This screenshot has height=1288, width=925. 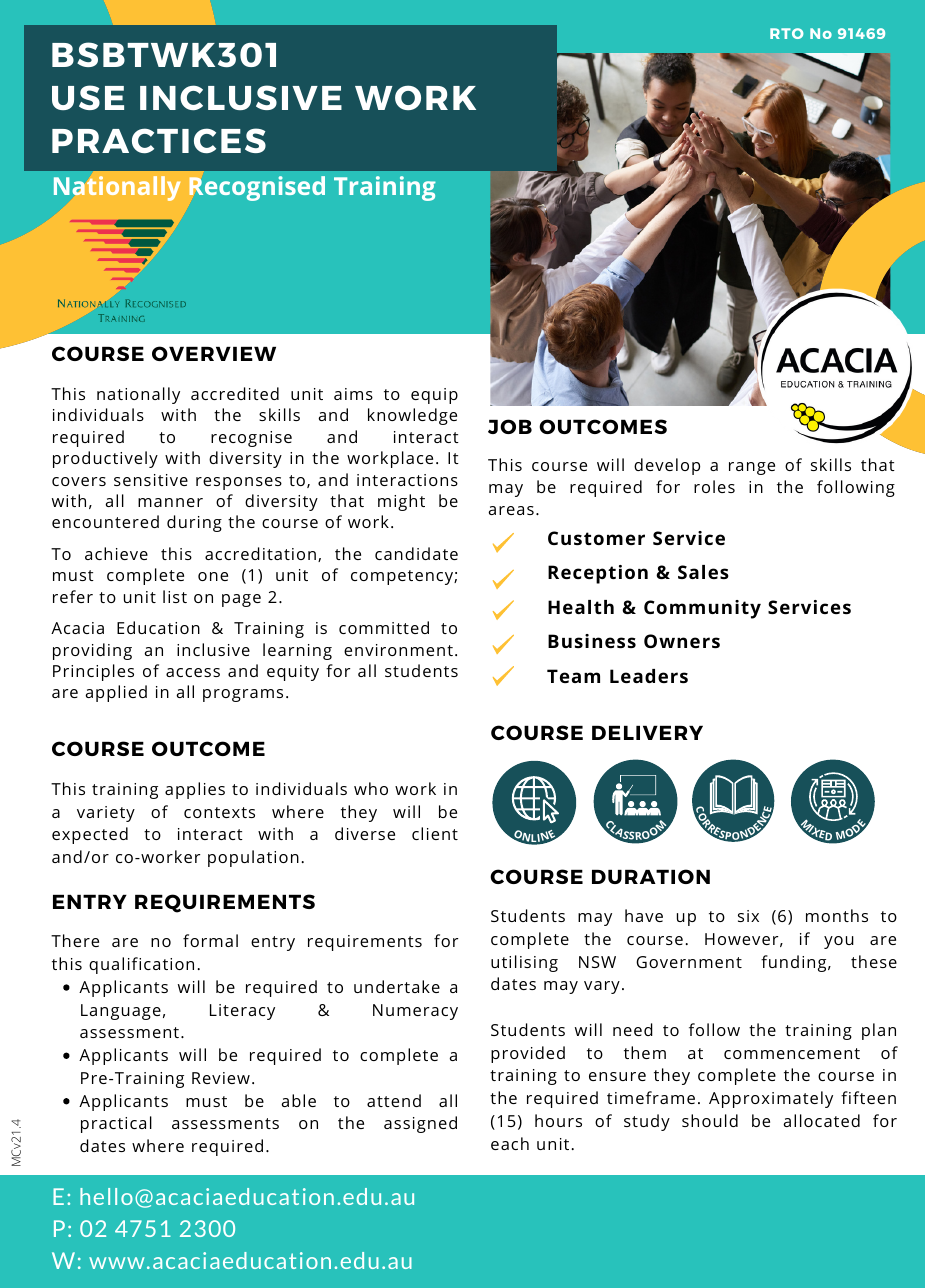 I want to click on practical, so click(x=116, y=1124).
